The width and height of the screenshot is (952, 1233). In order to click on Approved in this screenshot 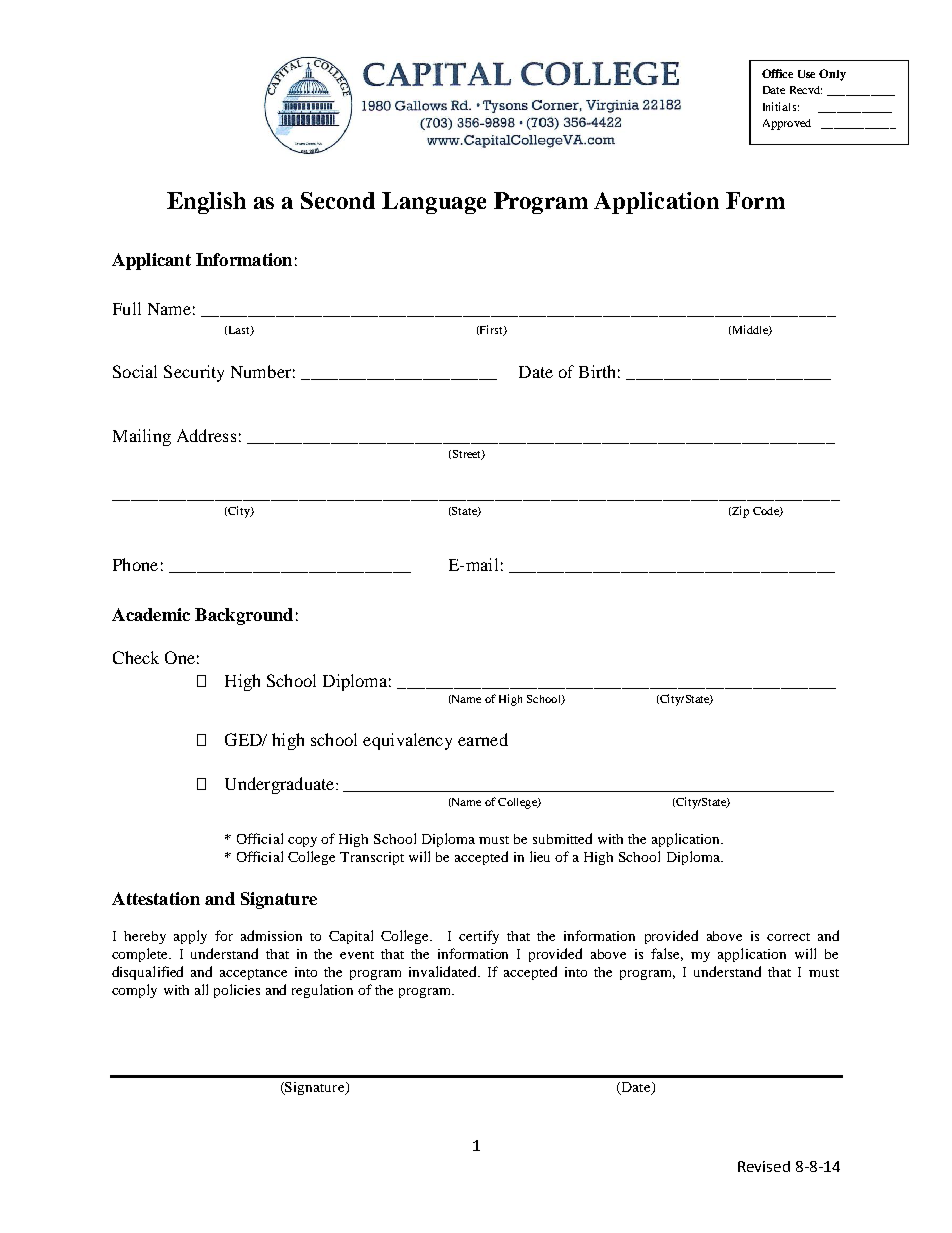, I will do `click(787, 124)`.
